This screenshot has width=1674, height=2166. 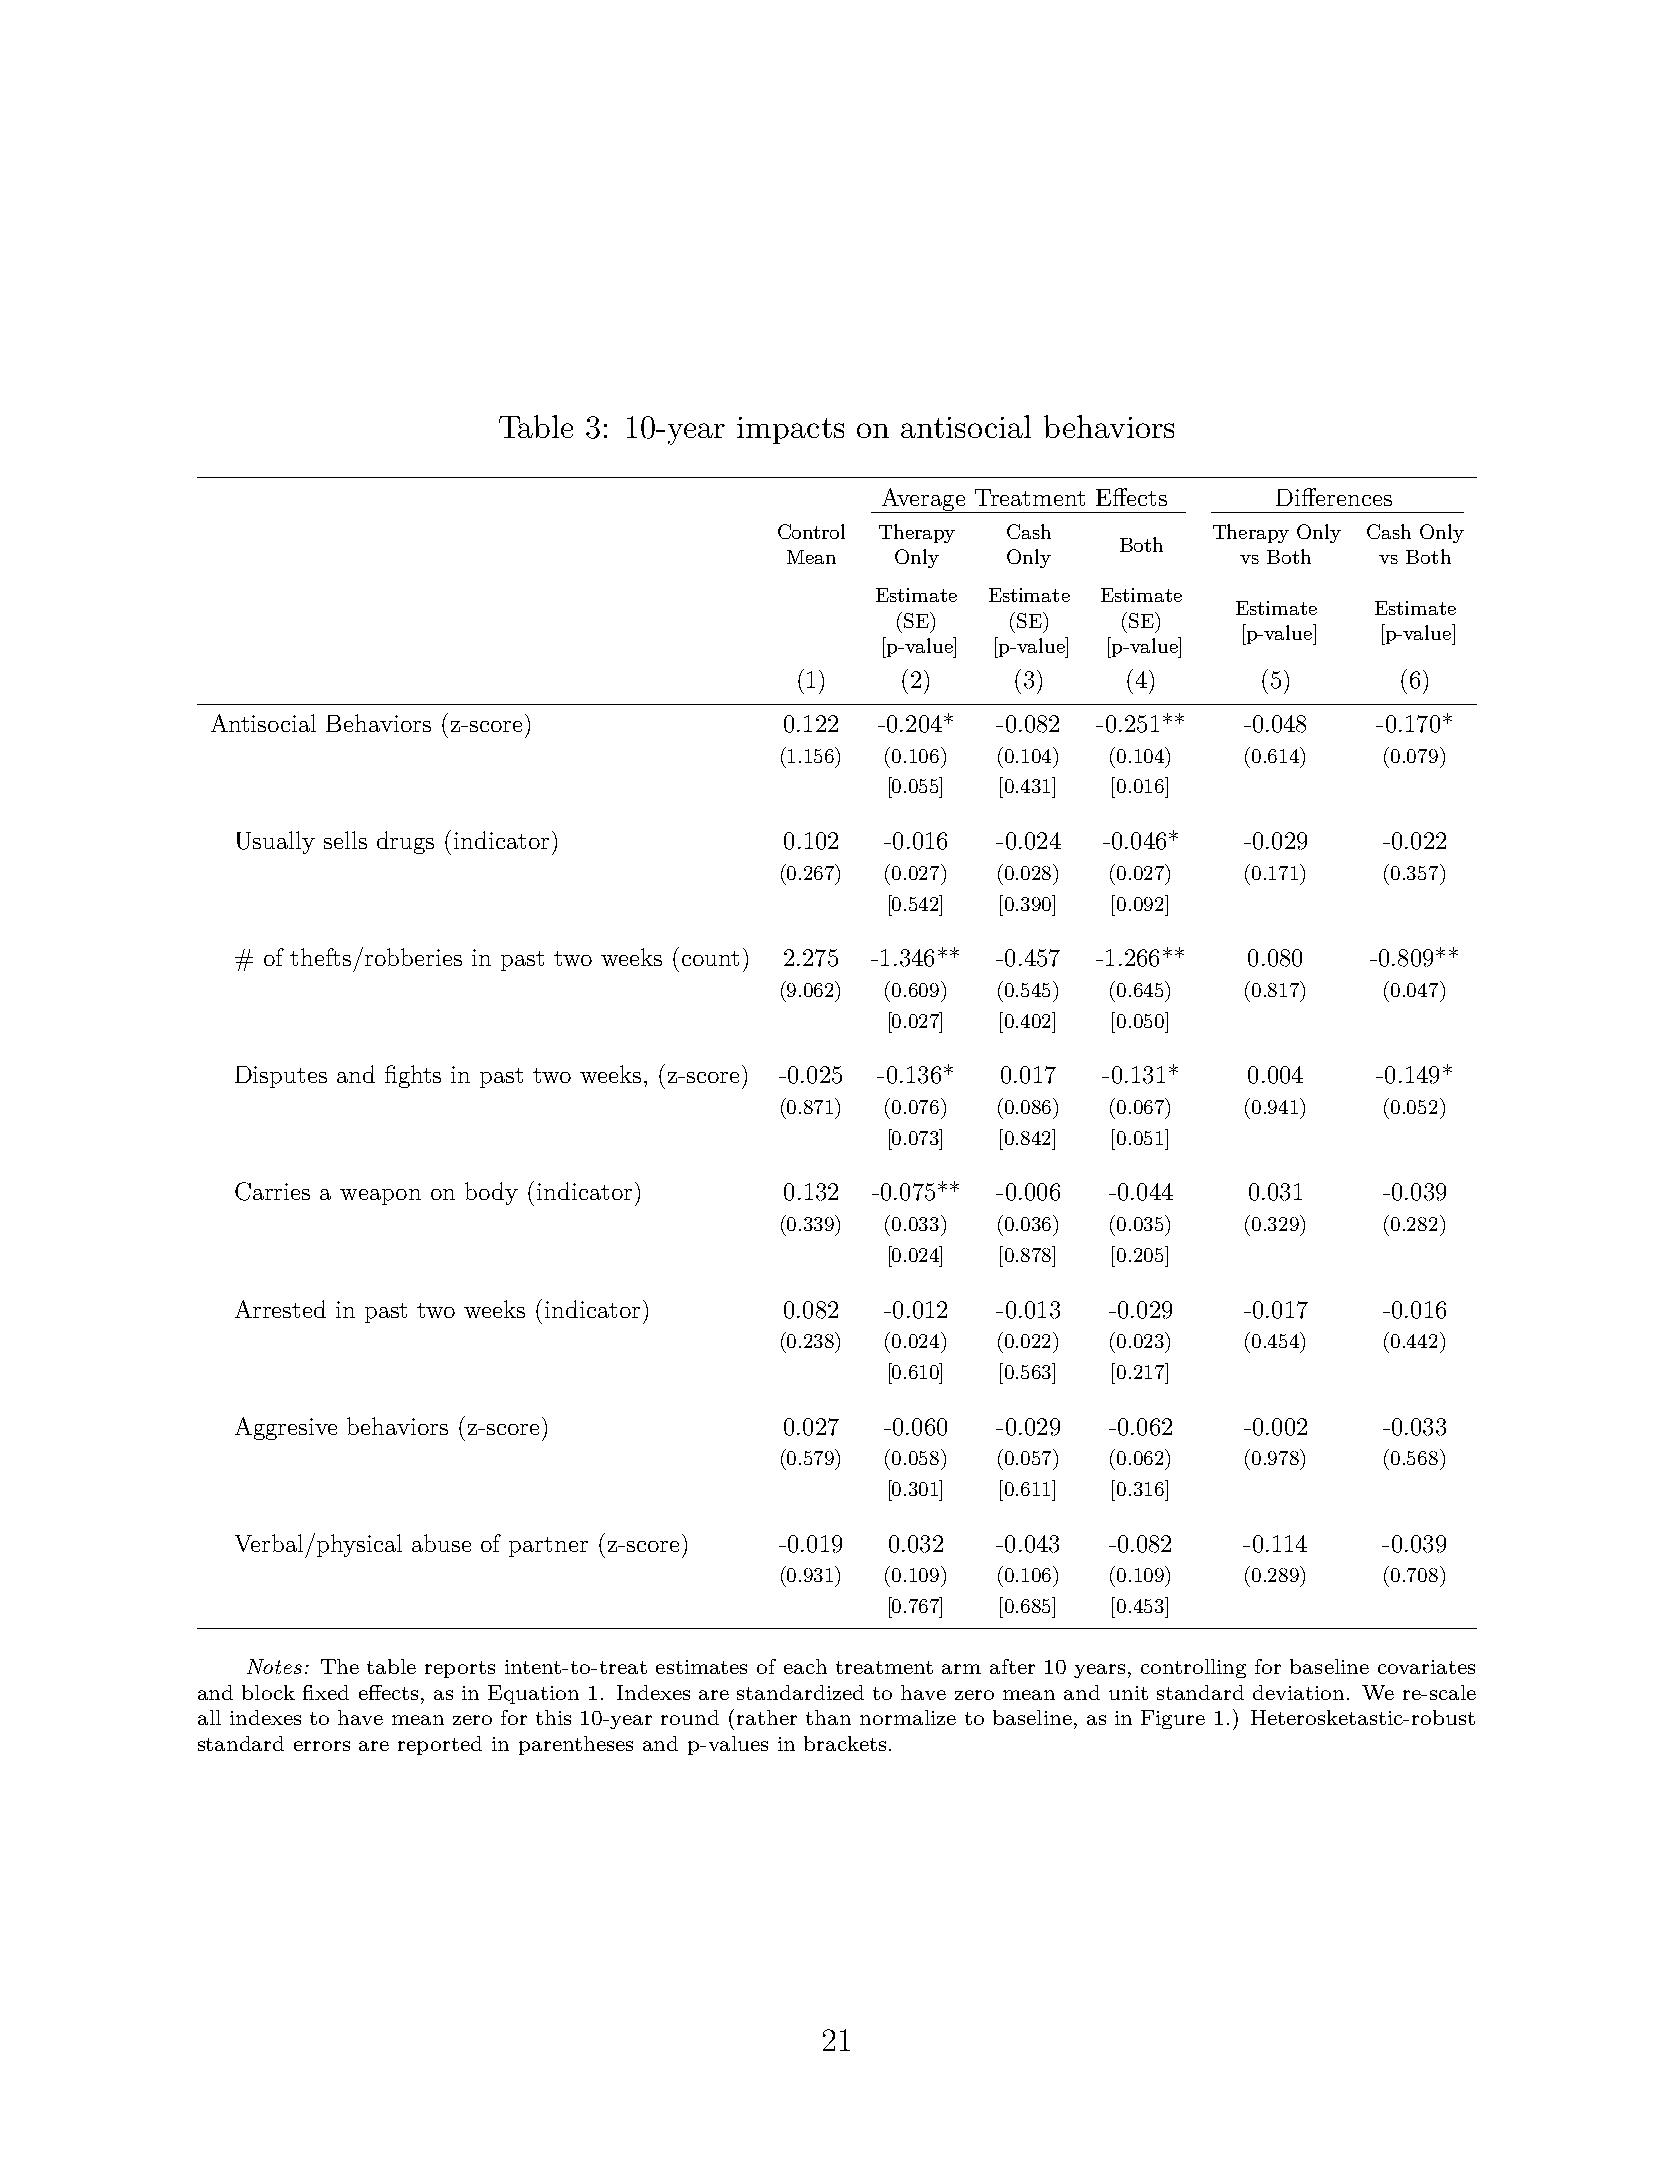 What do you see at coordinates (380, 1197) in the screenshot?
I see `weapon` at bounding box center [380, 1197].
